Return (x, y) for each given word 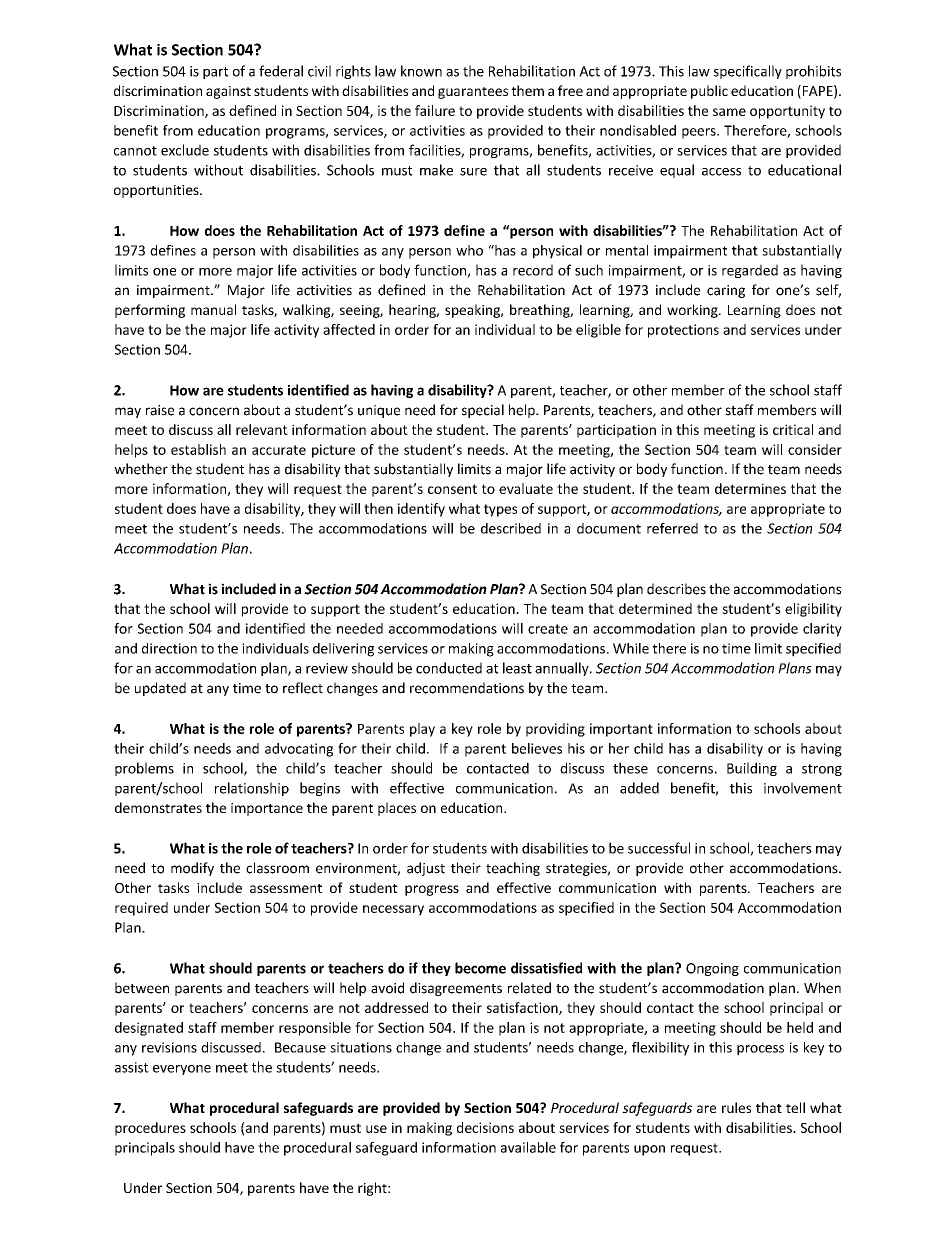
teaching (513, 869)
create (548, 629)
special (483, 411)
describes (676, 589)
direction (169, 648)
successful (659, 848)
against (228, 92)
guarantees (473, 93)
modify (192, 869)
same (729, 112)
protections (683, 331)
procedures (150, 1129)
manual (213, 309)
